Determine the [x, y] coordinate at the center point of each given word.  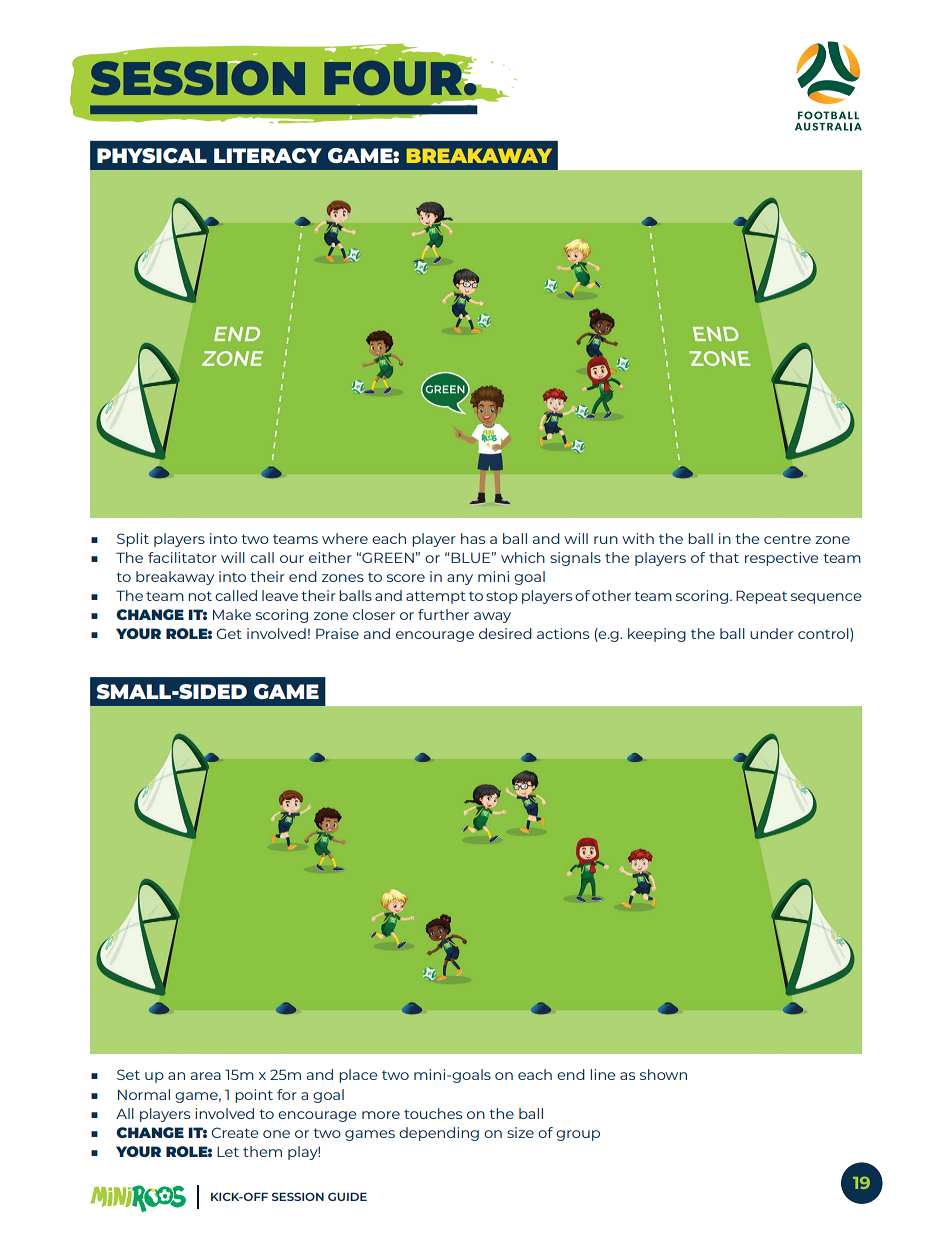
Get [229, 633]
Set [128, 1074]
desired [505, 633]
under [772, 633]
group [578, 1135]
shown [663, 1074]
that [724, 557]
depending [439, 1134]
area [206, 1076]
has [473, 538]
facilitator [182, 557]
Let [228, 1152]
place [358, 1076]
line [603, 1074]
